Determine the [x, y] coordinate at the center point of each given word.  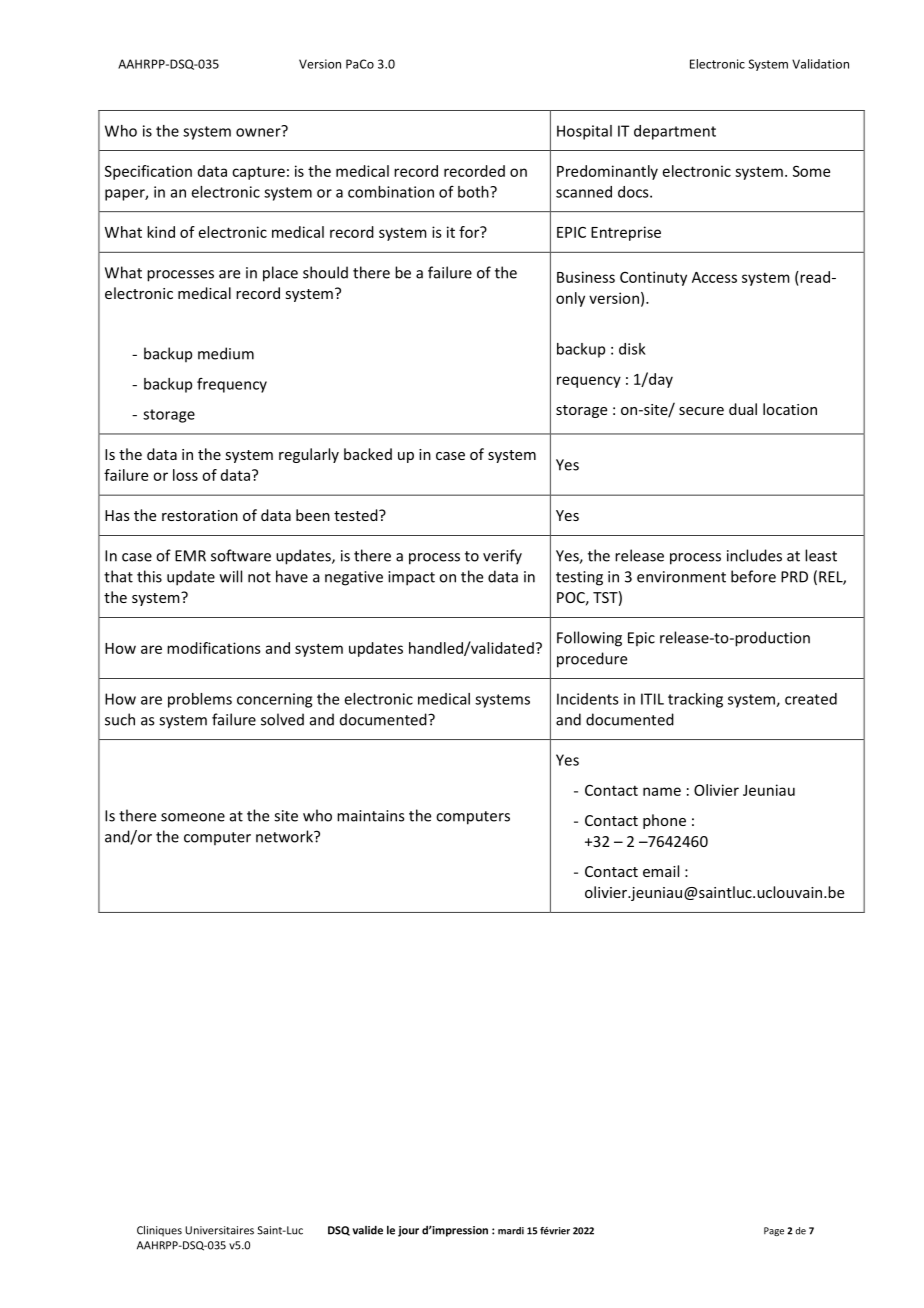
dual [743, 409]
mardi [511, 1231]
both [474, 192]
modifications [214, 648]
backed [368, 454]
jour [408, 1231]
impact [411, 578]
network [285, 836]
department [675, 132]
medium [226, 353]
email [661, 871]
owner [259, 131]
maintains [370, 816]
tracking [695, 700]
